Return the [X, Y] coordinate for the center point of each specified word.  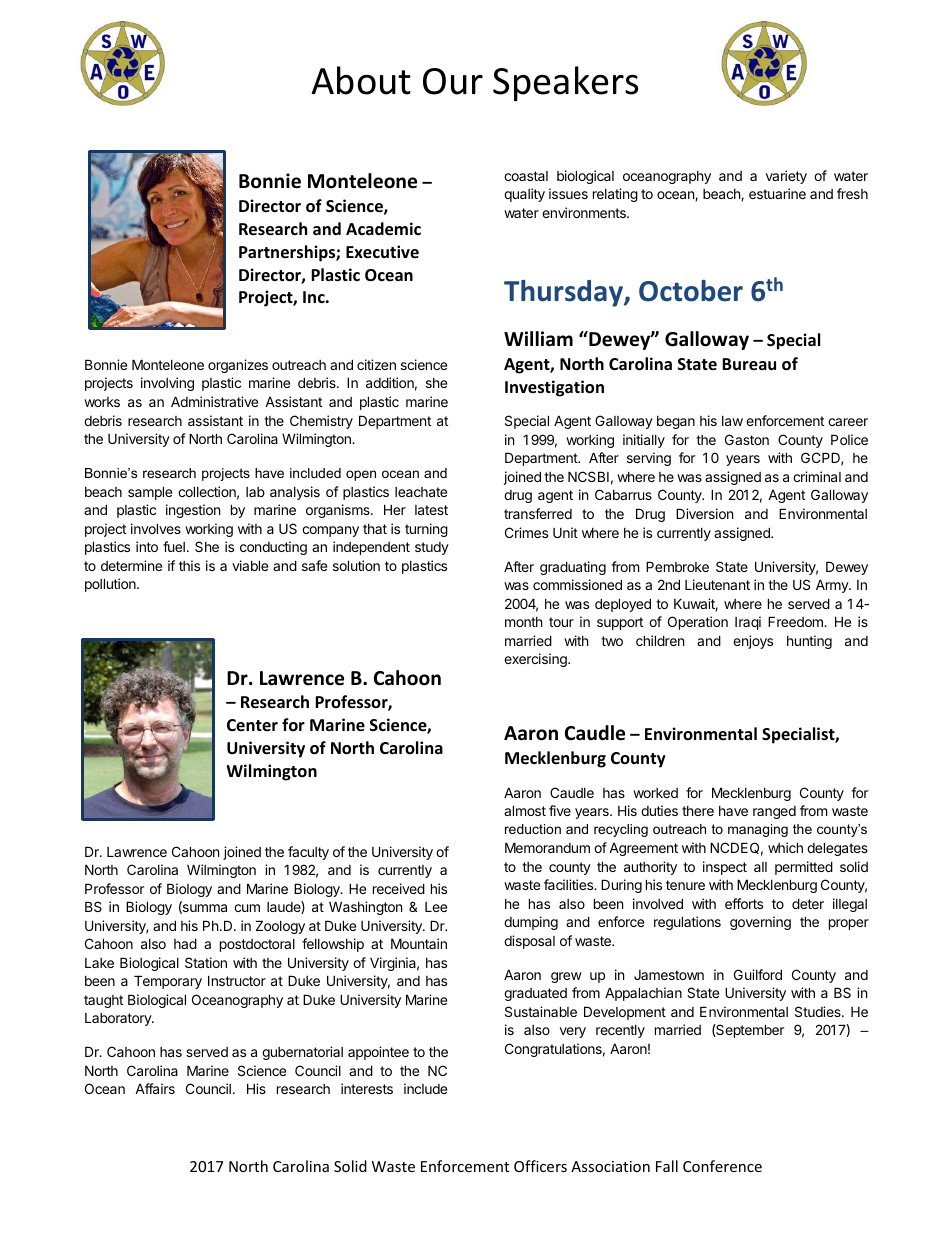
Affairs [155, 1088]
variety [786, 177]
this [189, 565]
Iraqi [748, 623]
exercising [536, 660]
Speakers [565, 84]
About [361, 80]
